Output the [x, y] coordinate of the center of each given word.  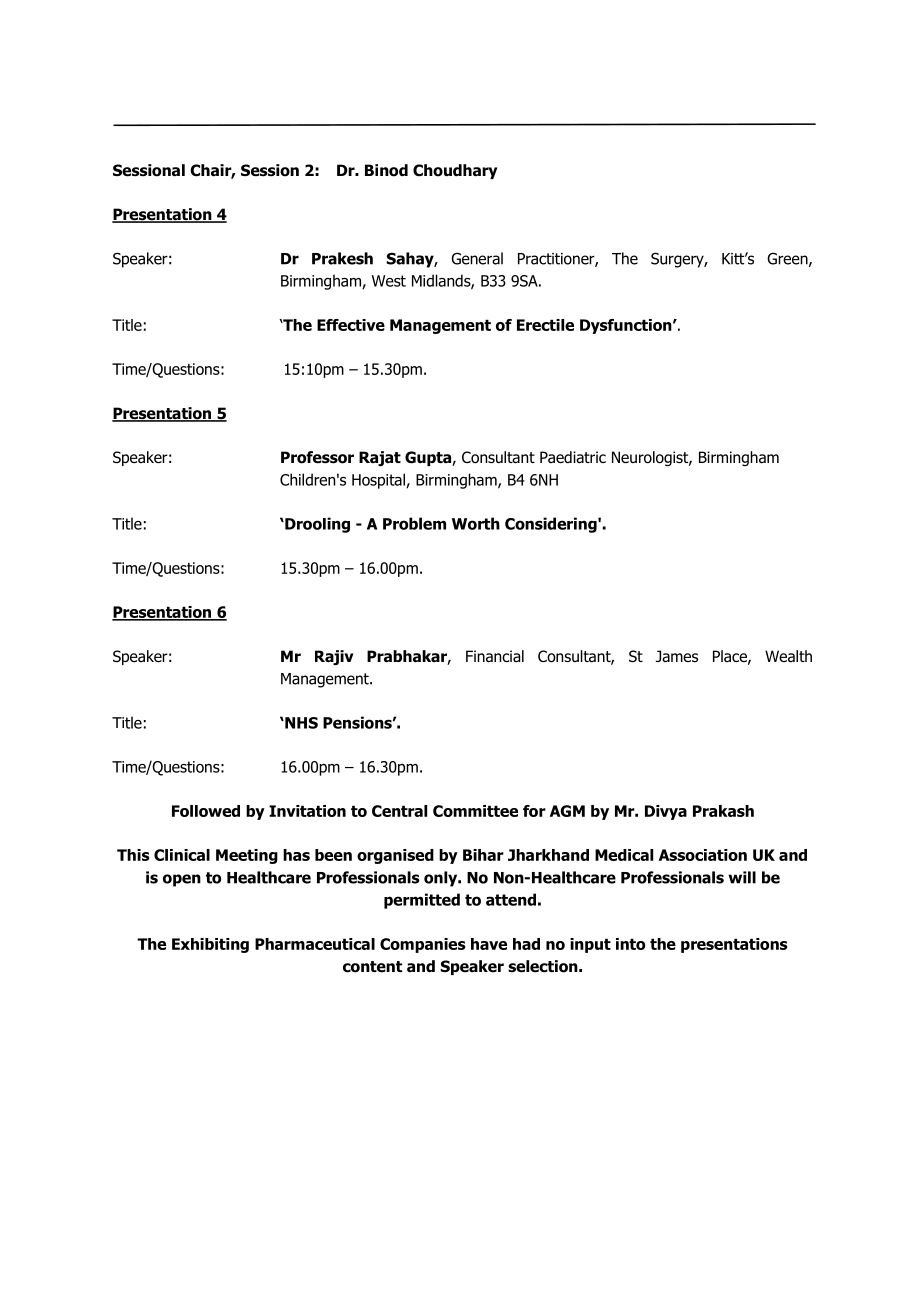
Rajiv [334, 657]
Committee [475, 811]
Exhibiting [210, 945]
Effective [351, 325]
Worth [476, 523]
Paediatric [573, 457]
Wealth [788, 656]
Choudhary [455, 171]
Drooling [316, 525]
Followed [206, 811]
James [677, 656]
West [389, 281]
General [477, 258]
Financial [495, 656]
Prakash [723, 811]
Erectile [545, 325]
